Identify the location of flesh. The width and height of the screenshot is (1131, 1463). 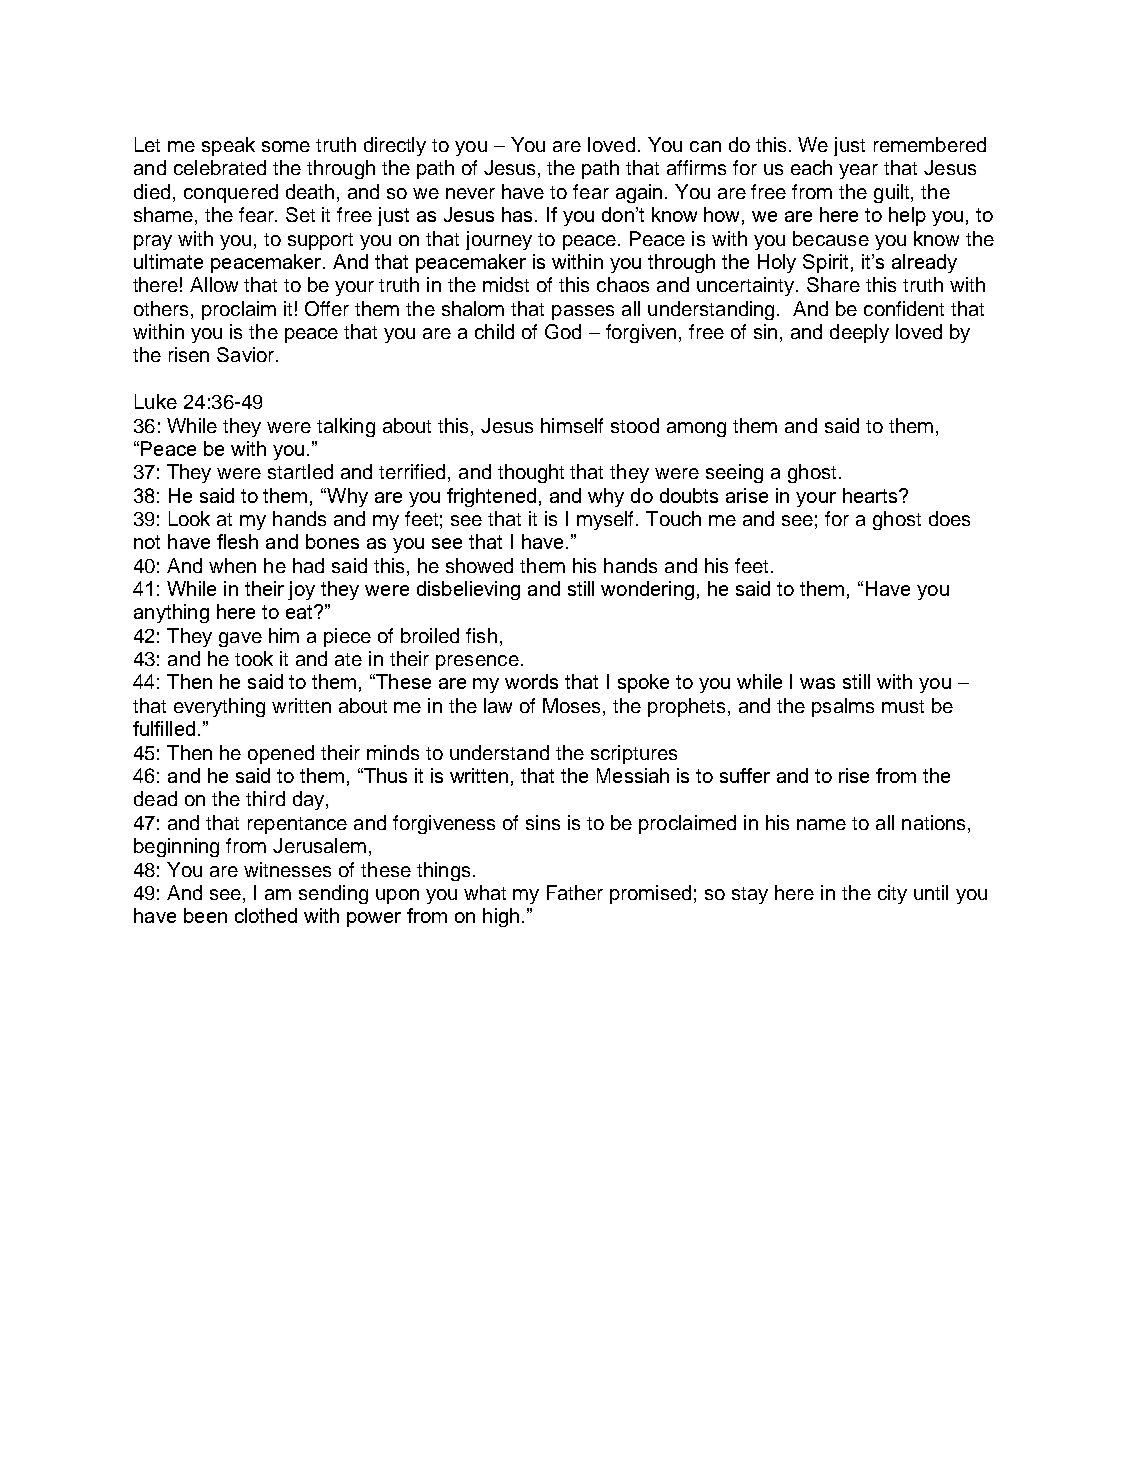
(237, 541).
